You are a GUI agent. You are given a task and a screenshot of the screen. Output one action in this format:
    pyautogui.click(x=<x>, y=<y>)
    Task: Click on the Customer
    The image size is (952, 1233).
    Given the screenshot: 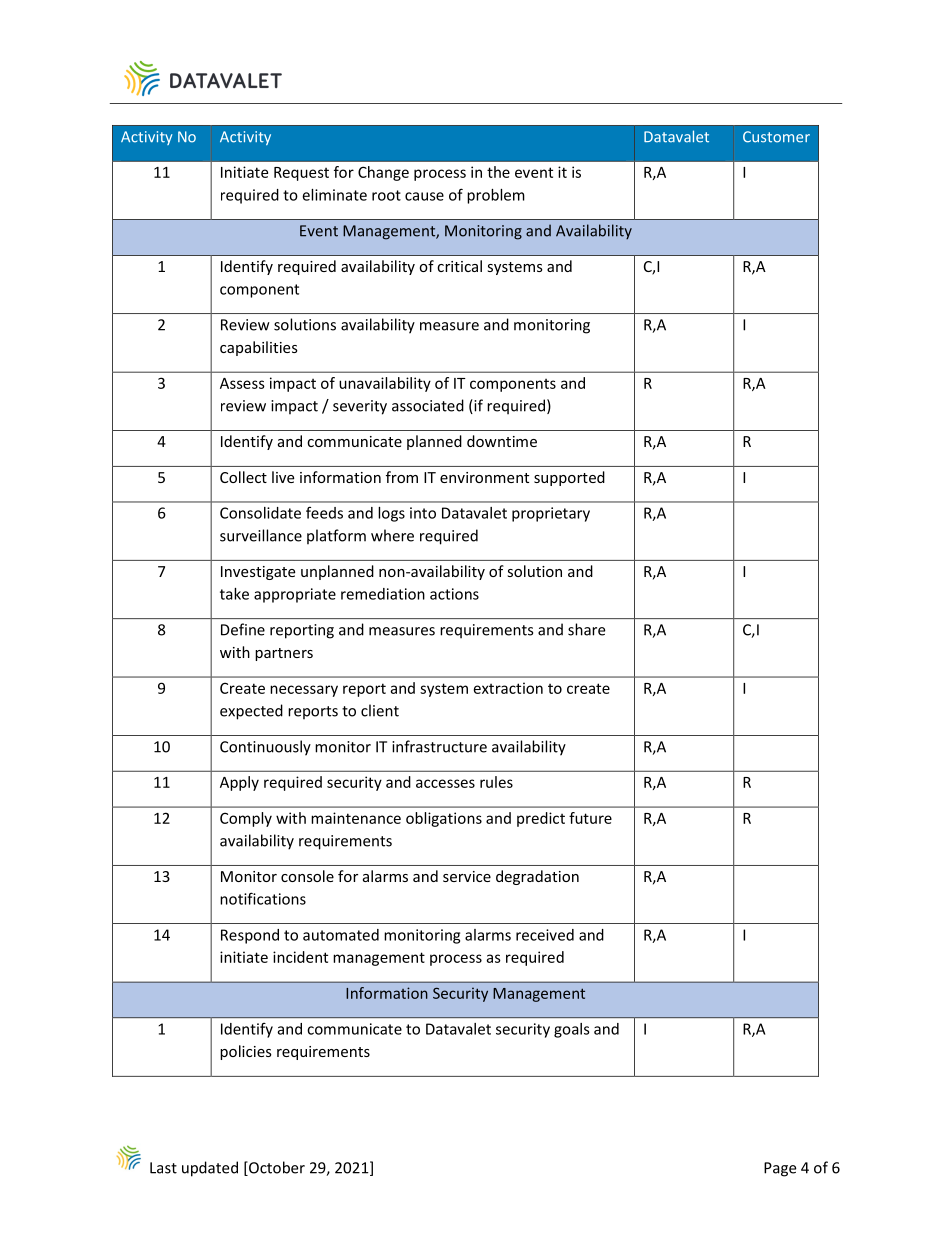 What is the action you would take?
    pyautogui.click(x=776, y=137)
